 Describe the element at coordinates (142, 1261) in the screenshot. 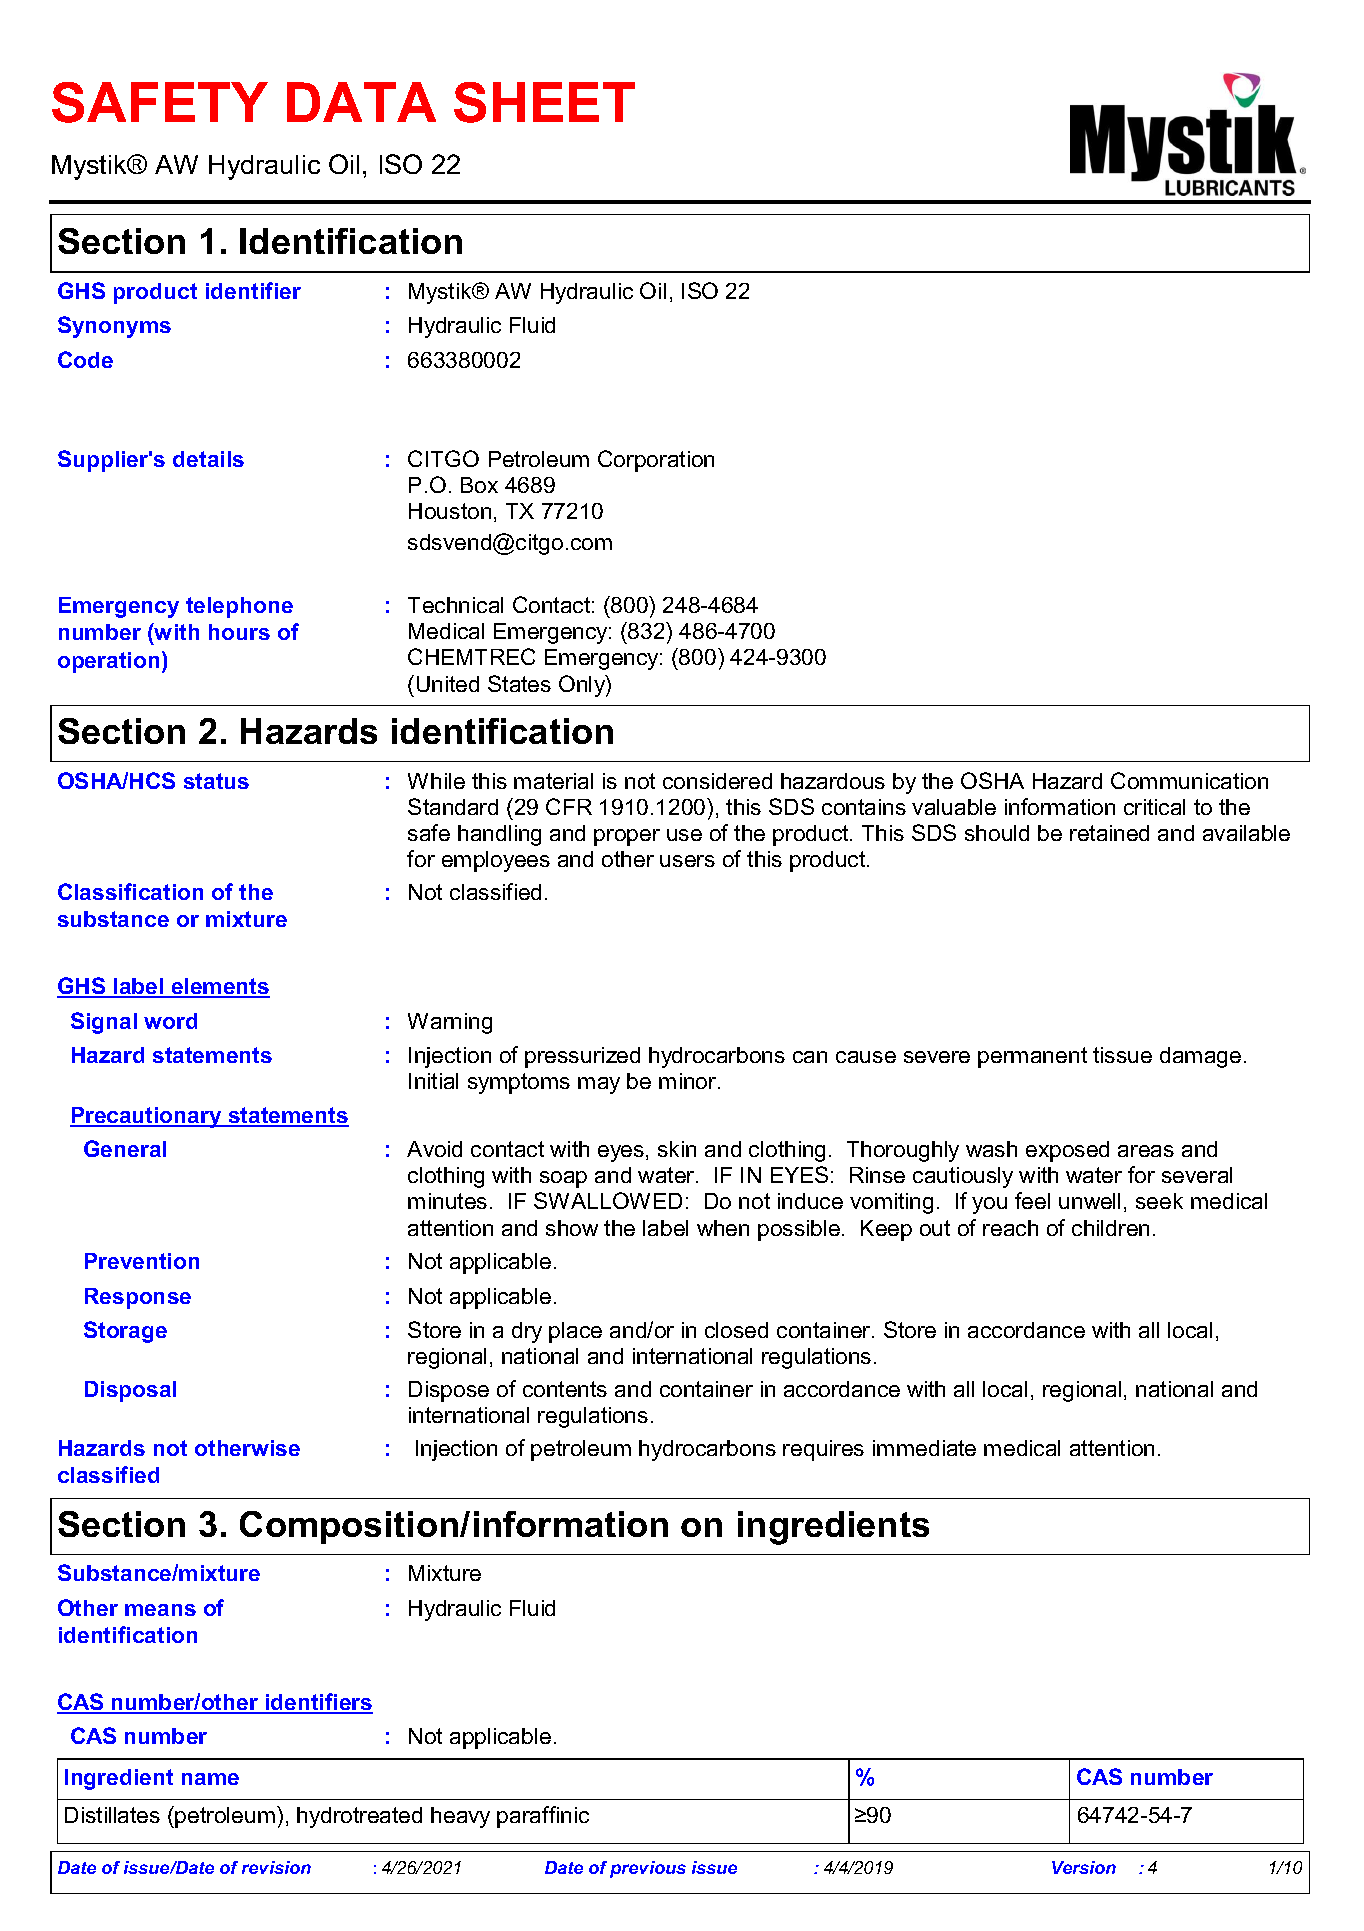

I see `Prevention` at that location.
